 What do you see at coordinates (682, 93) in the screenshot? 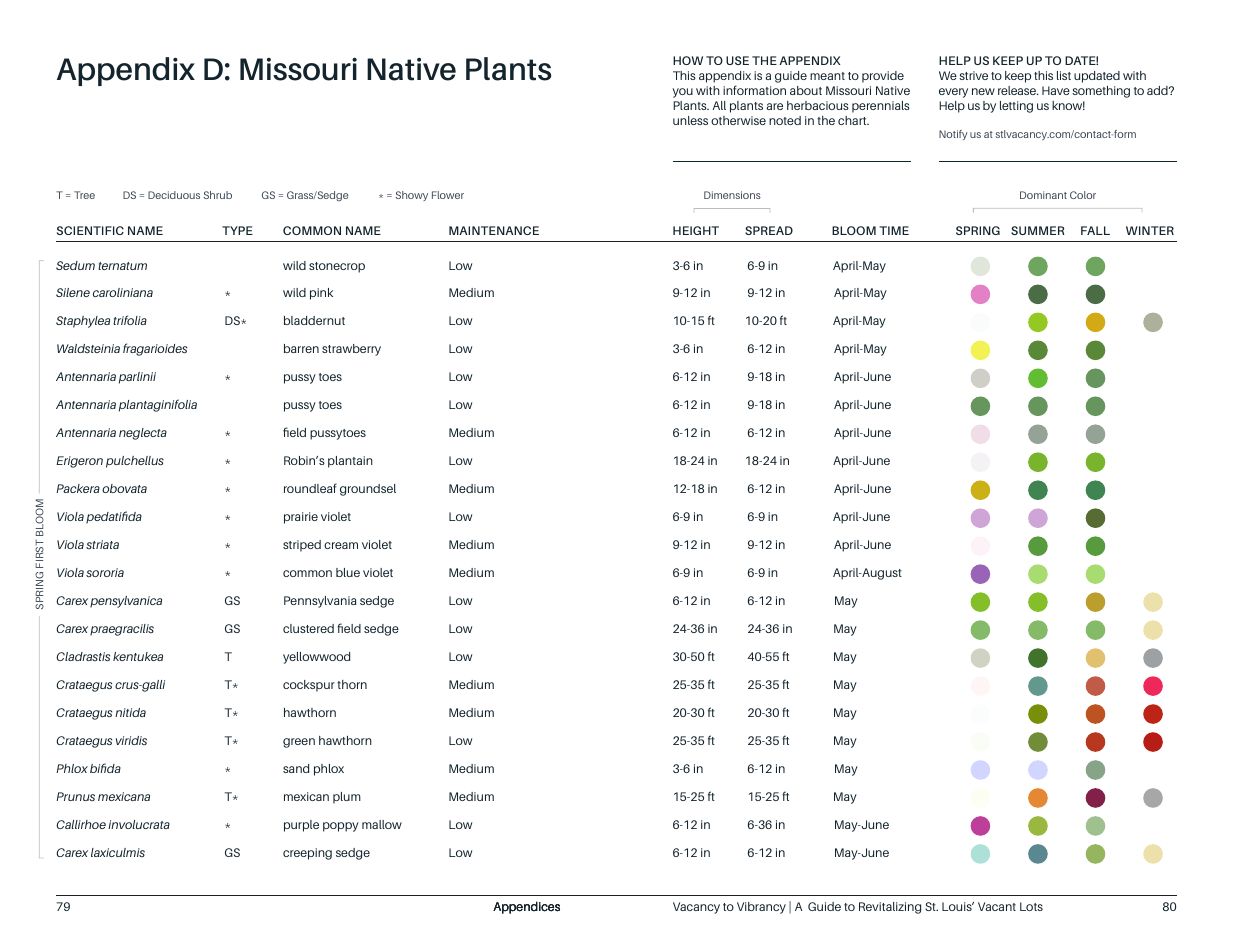
I see `you` at bounding box center [682, 93].
